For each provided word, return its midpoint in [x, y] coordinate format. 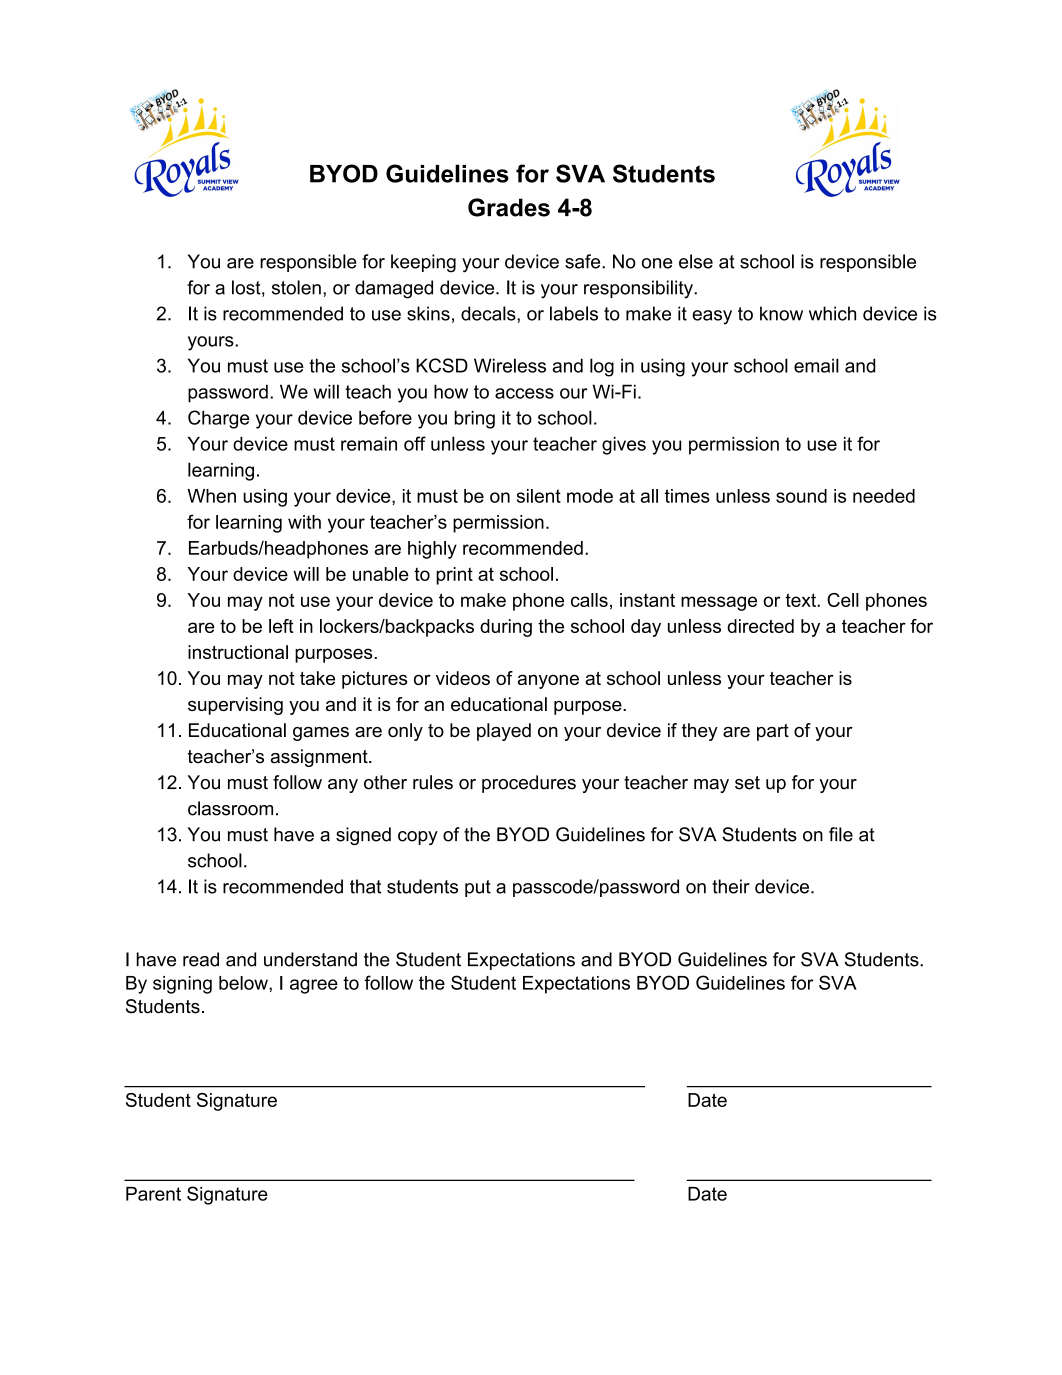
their [731, 886]
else [696, 261]
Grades [509, 207]
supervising [235, 706]
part [773, 732]
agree [314, 986]
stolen [296, 287]
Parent [153, 1194]
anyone [548, 681]
